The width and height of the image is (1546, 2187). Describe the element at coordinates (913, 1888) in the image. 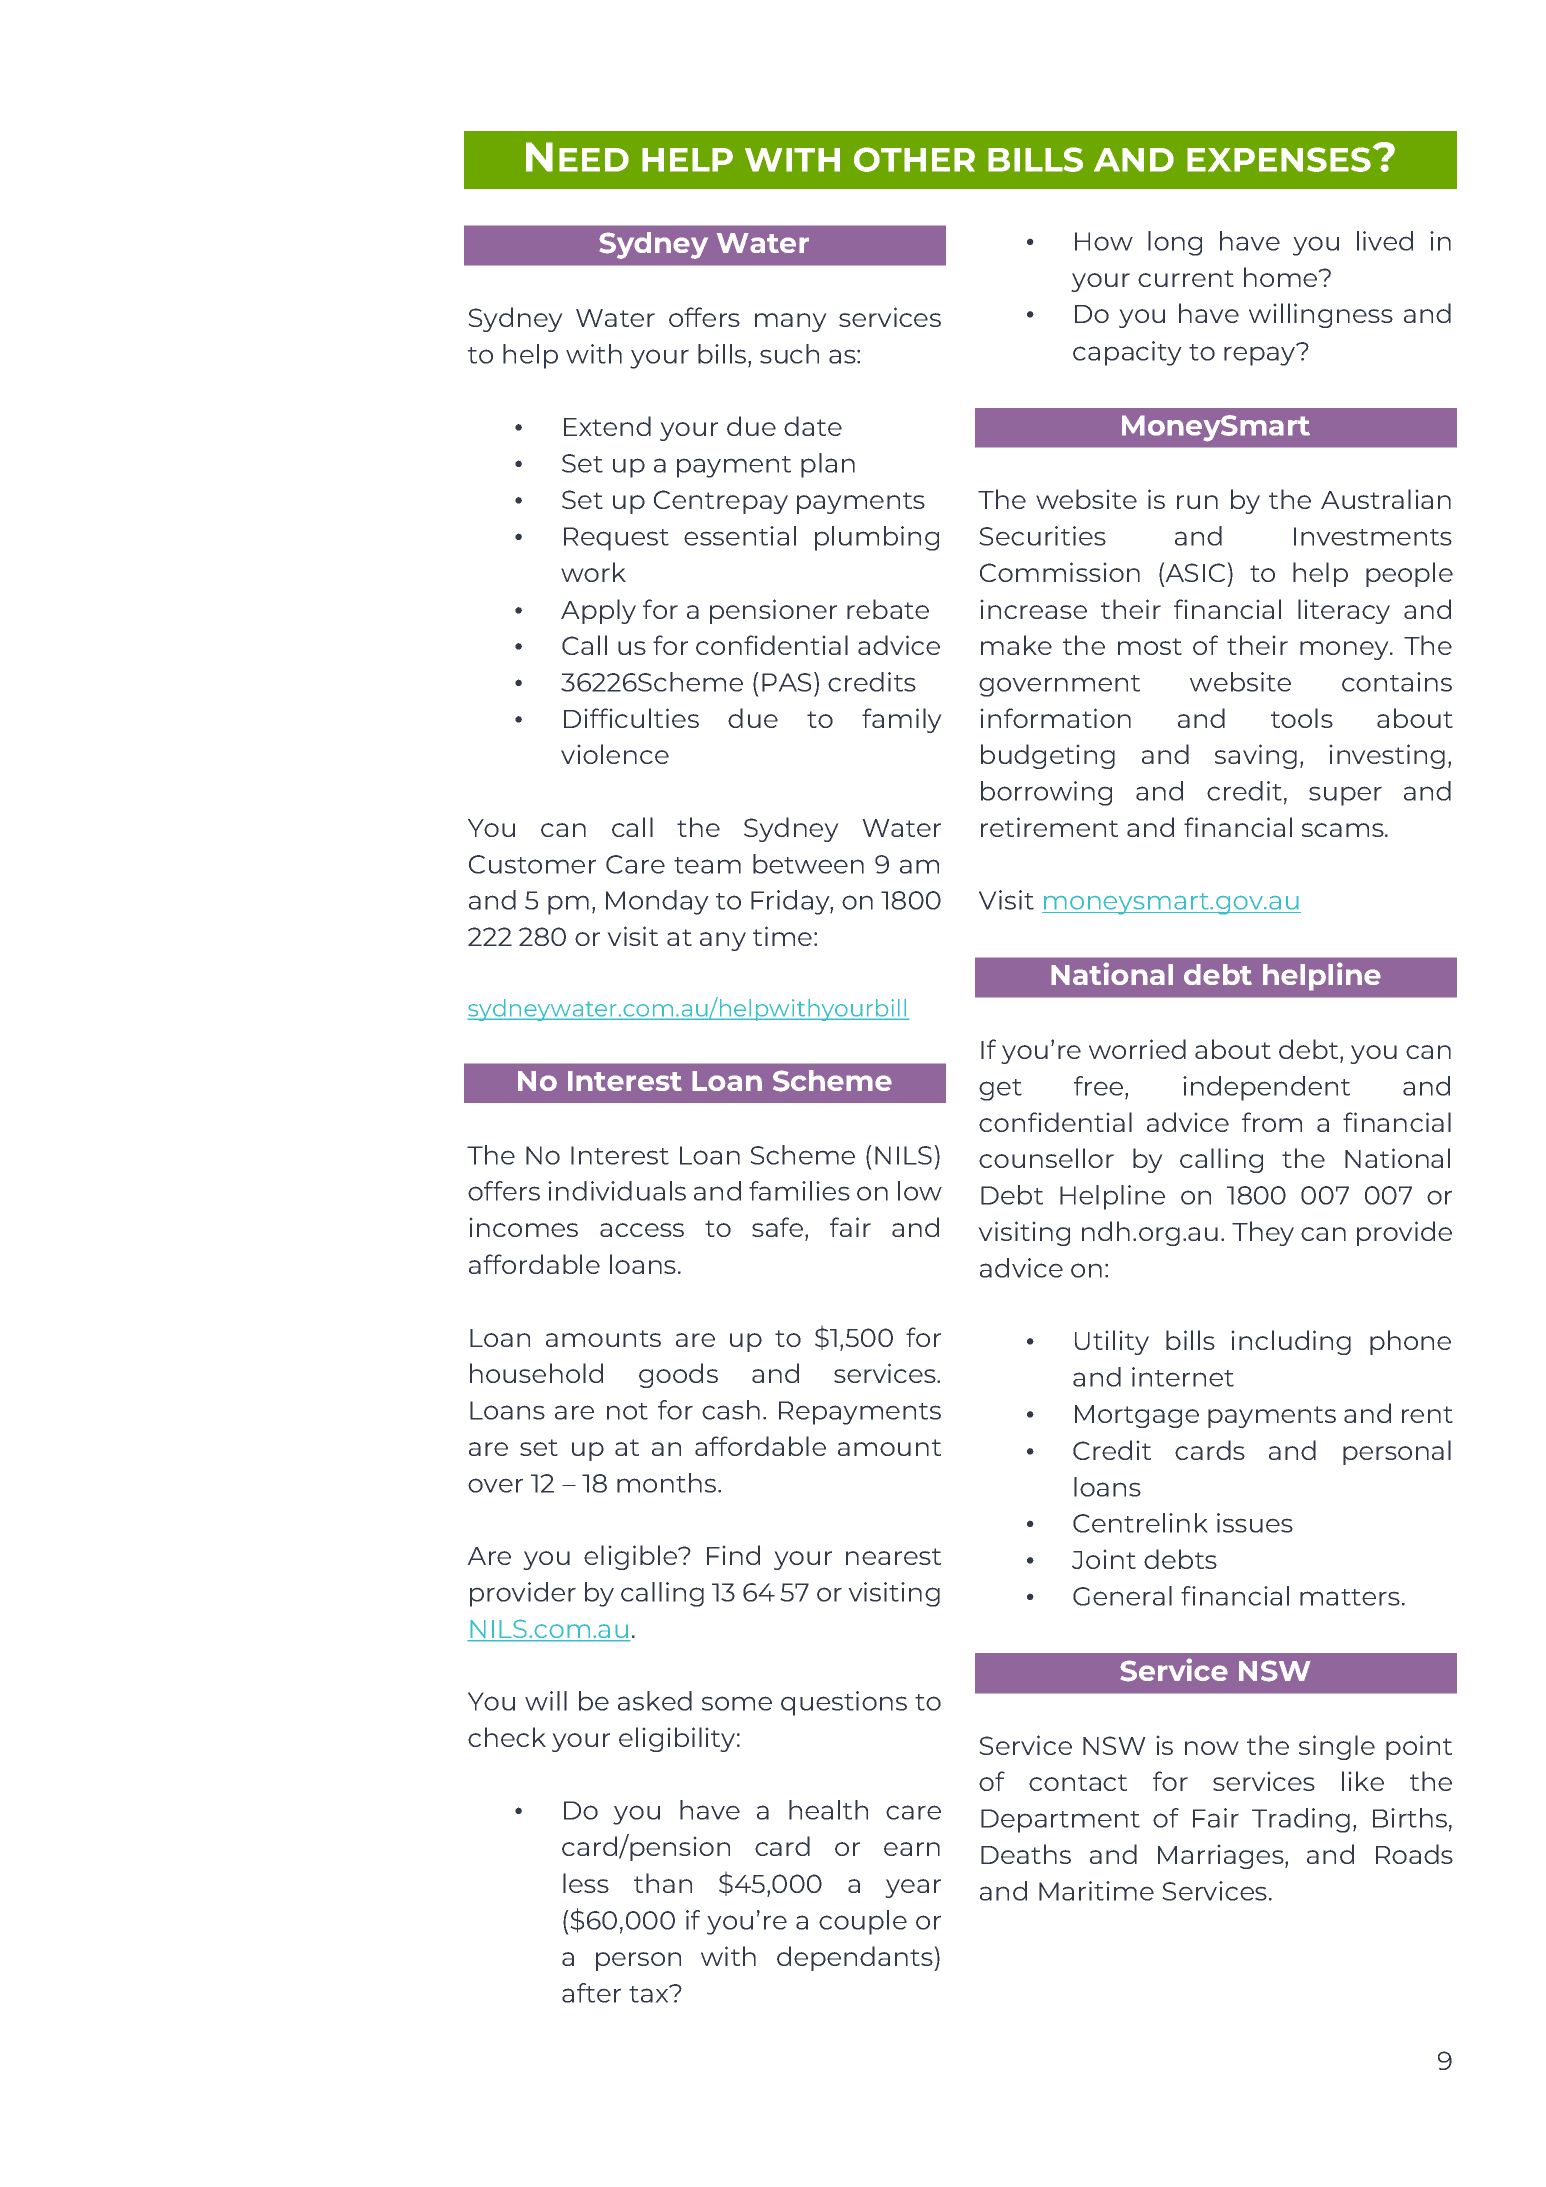

I see `year` at that location.
